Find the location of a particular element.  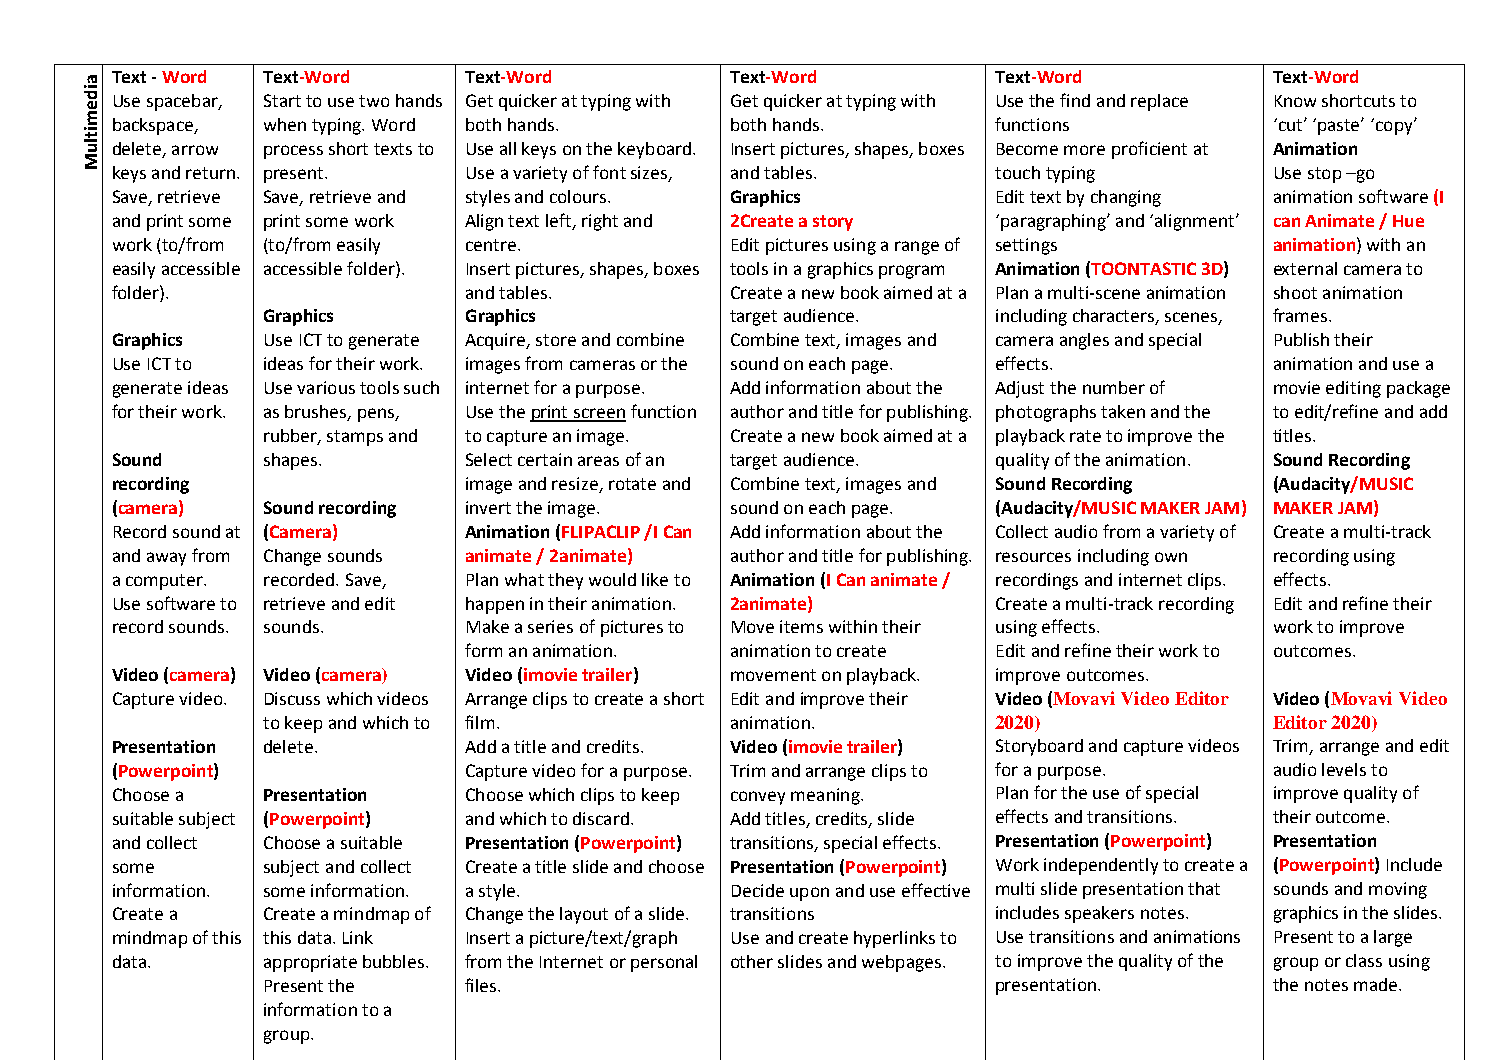

various is located at coordinates (326, 387).
